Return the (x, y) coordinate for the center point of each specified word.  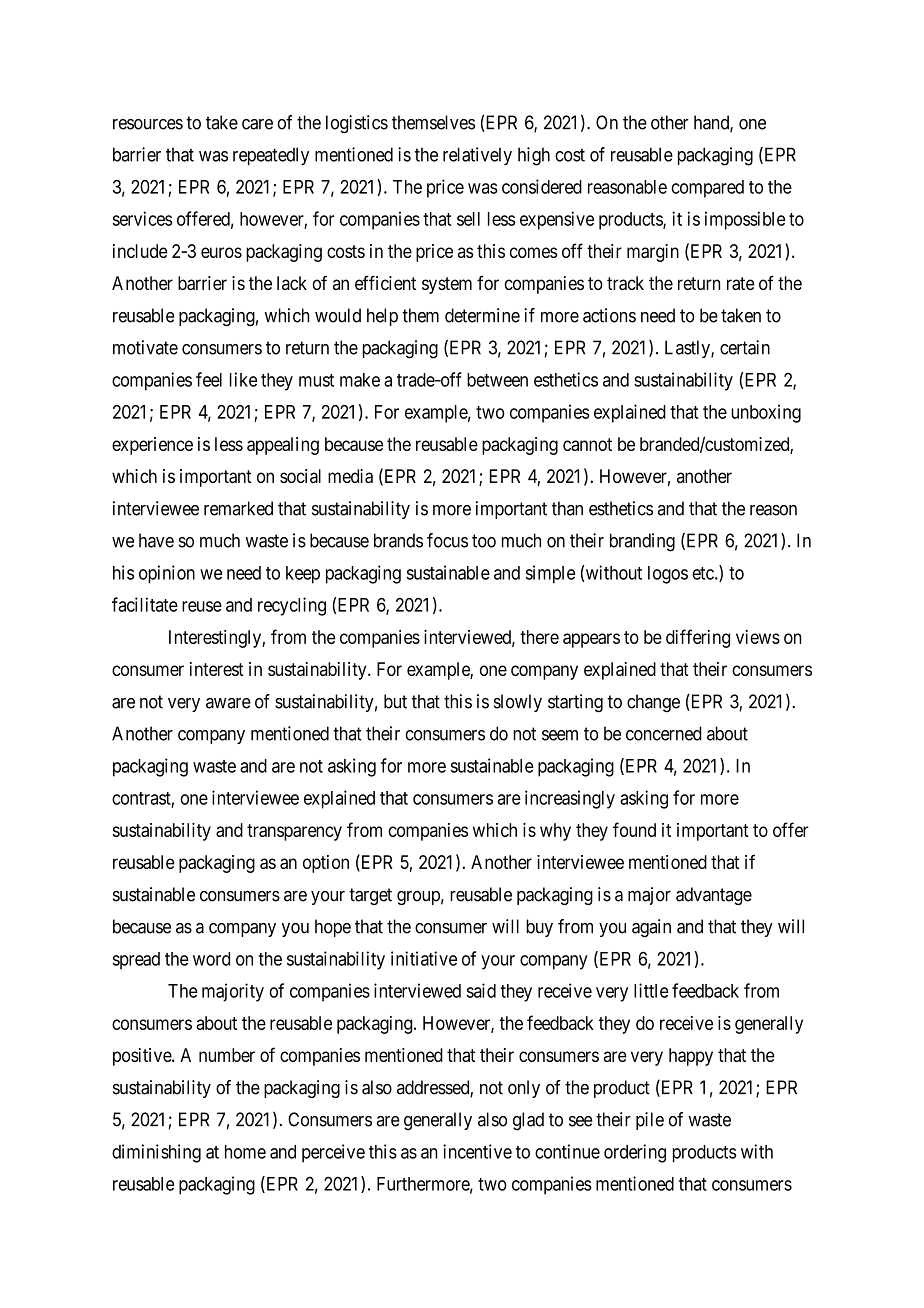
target (370, 896)
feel (209, 379)
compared (707, 189)
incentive (477, 1151)
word (211, 959)
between (497, 380)
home (245, 1152)
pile (650, 1121)
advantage (714, 896)
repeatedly (271, 156)
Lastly (688, 349)
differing (698, 638)
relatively (477, 156)
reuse (202, 606)
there (539, 637)
